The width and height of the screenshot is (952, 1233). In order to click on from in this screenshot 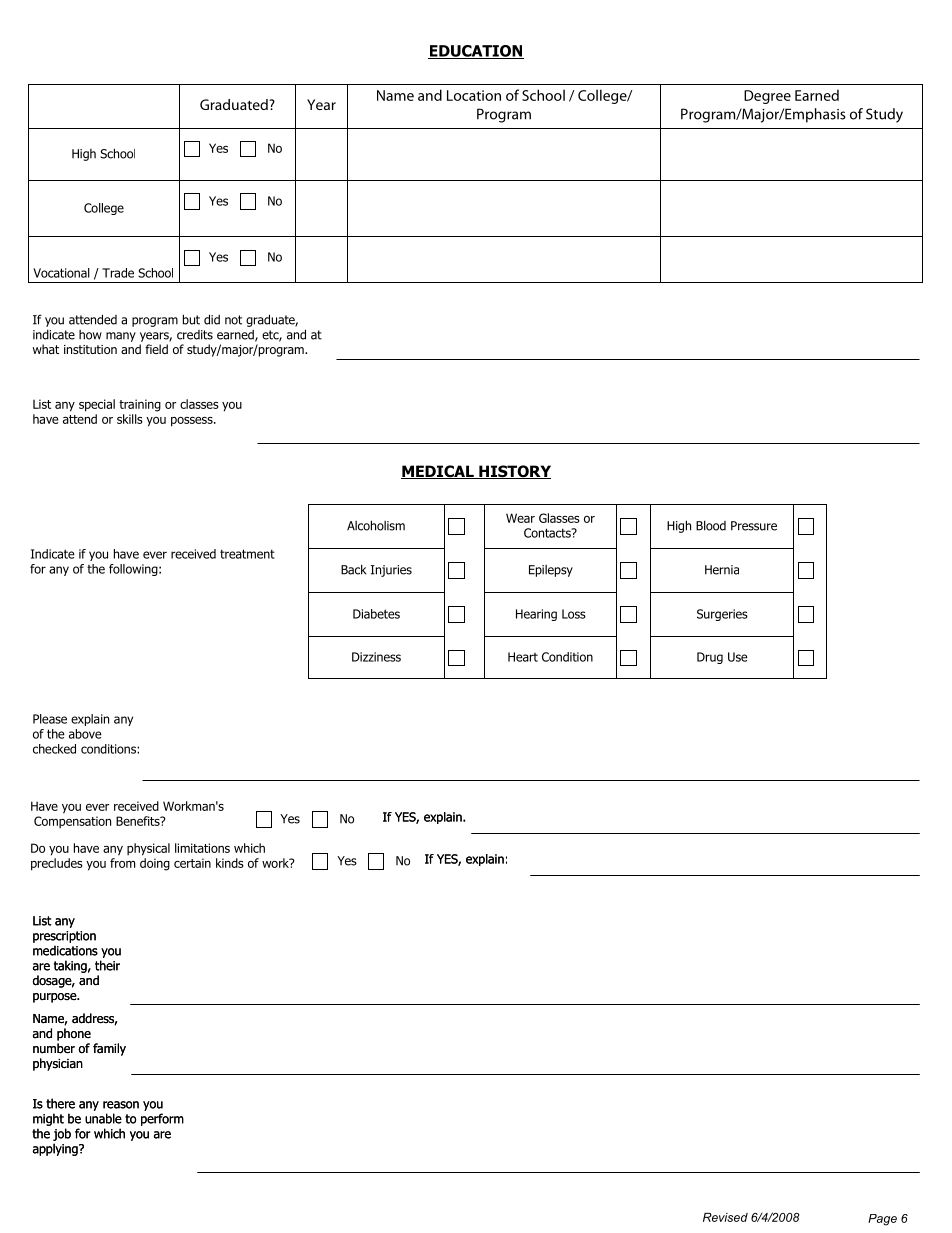, I will do `click(122, 863)`.
